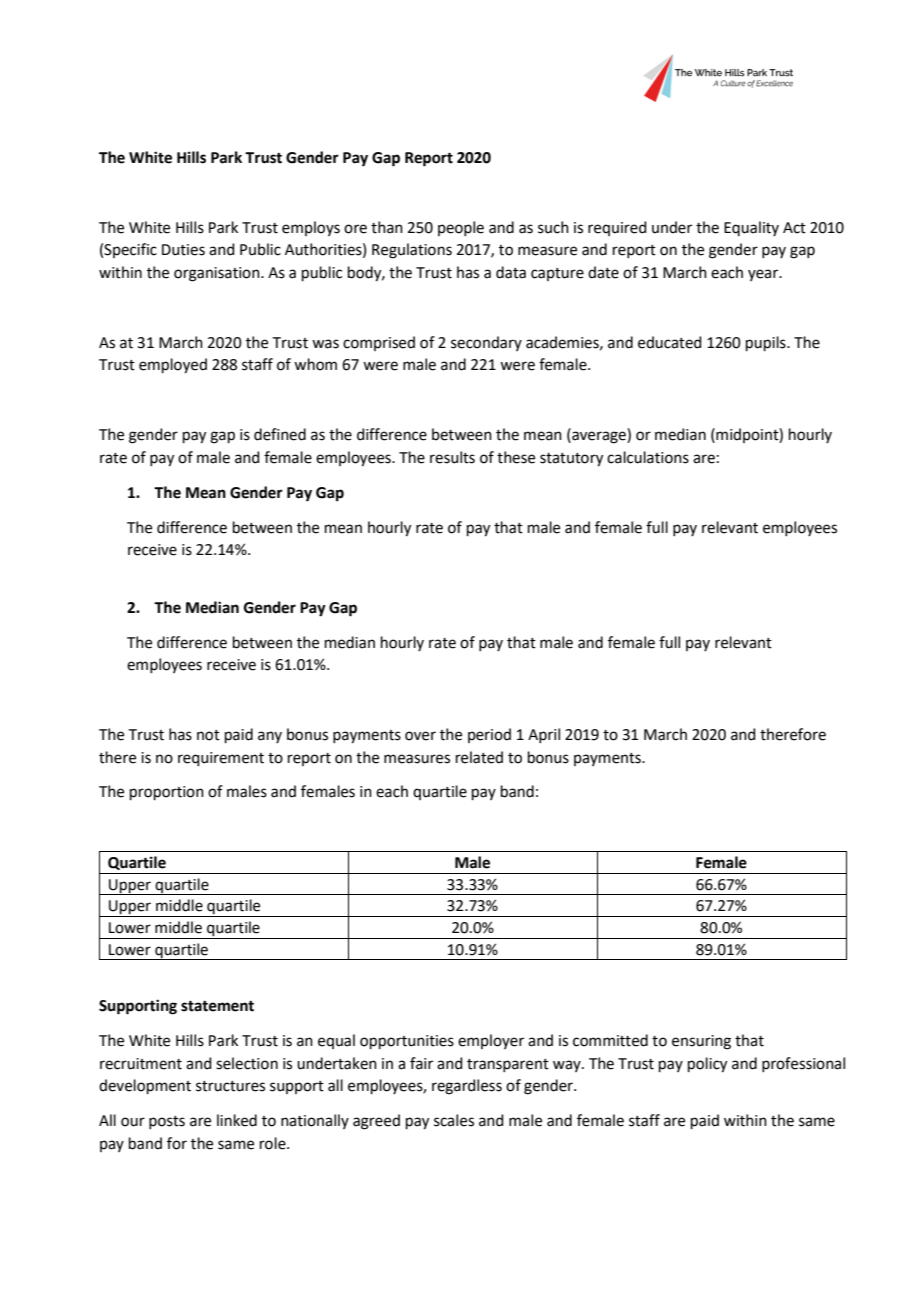 This image has width=924, height=1308. I want to click on year, so click(764, 275).
